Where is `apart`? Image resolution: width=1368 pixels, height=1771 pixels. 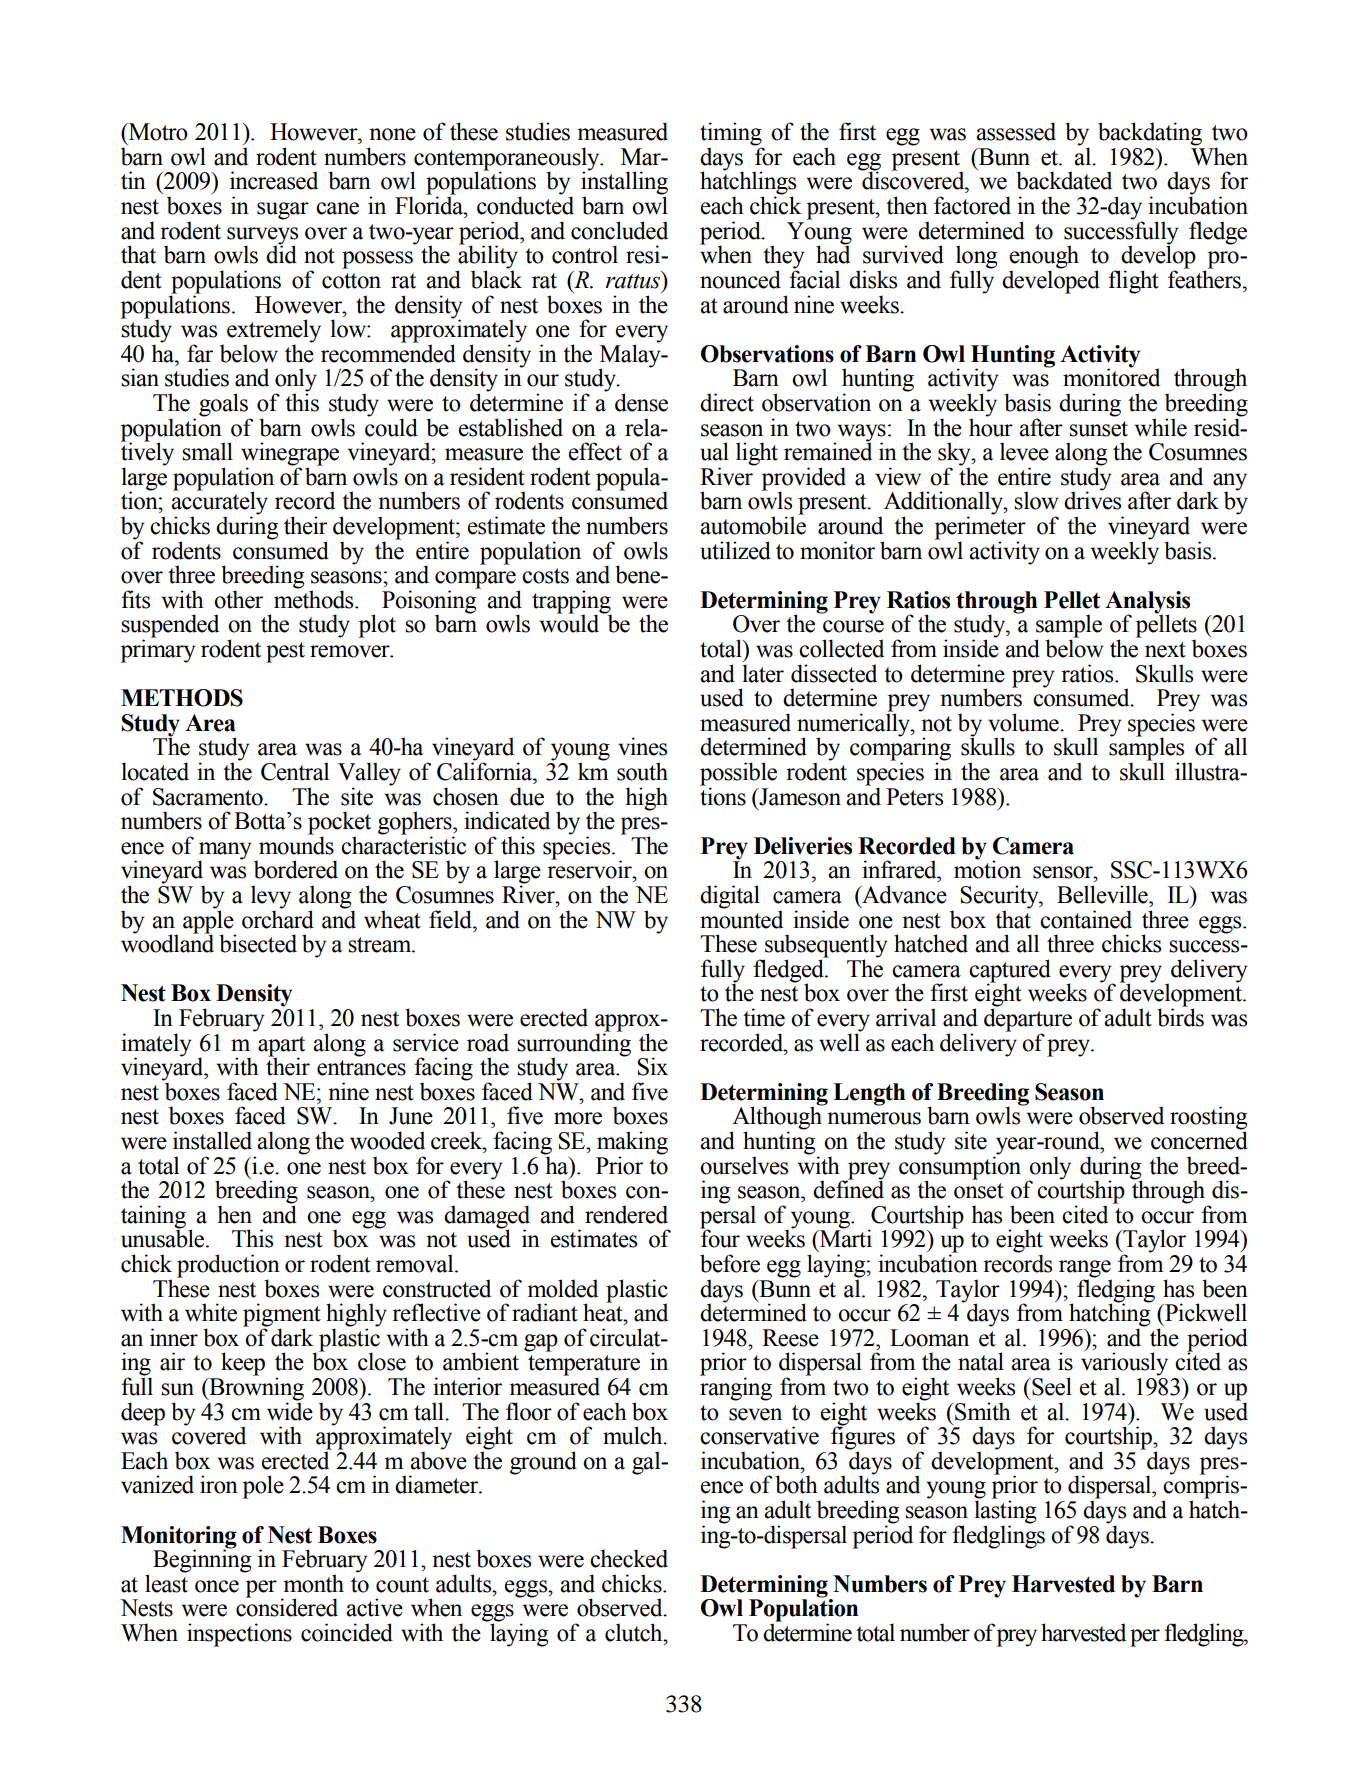 apart is located at coordinates (281, 1047).
